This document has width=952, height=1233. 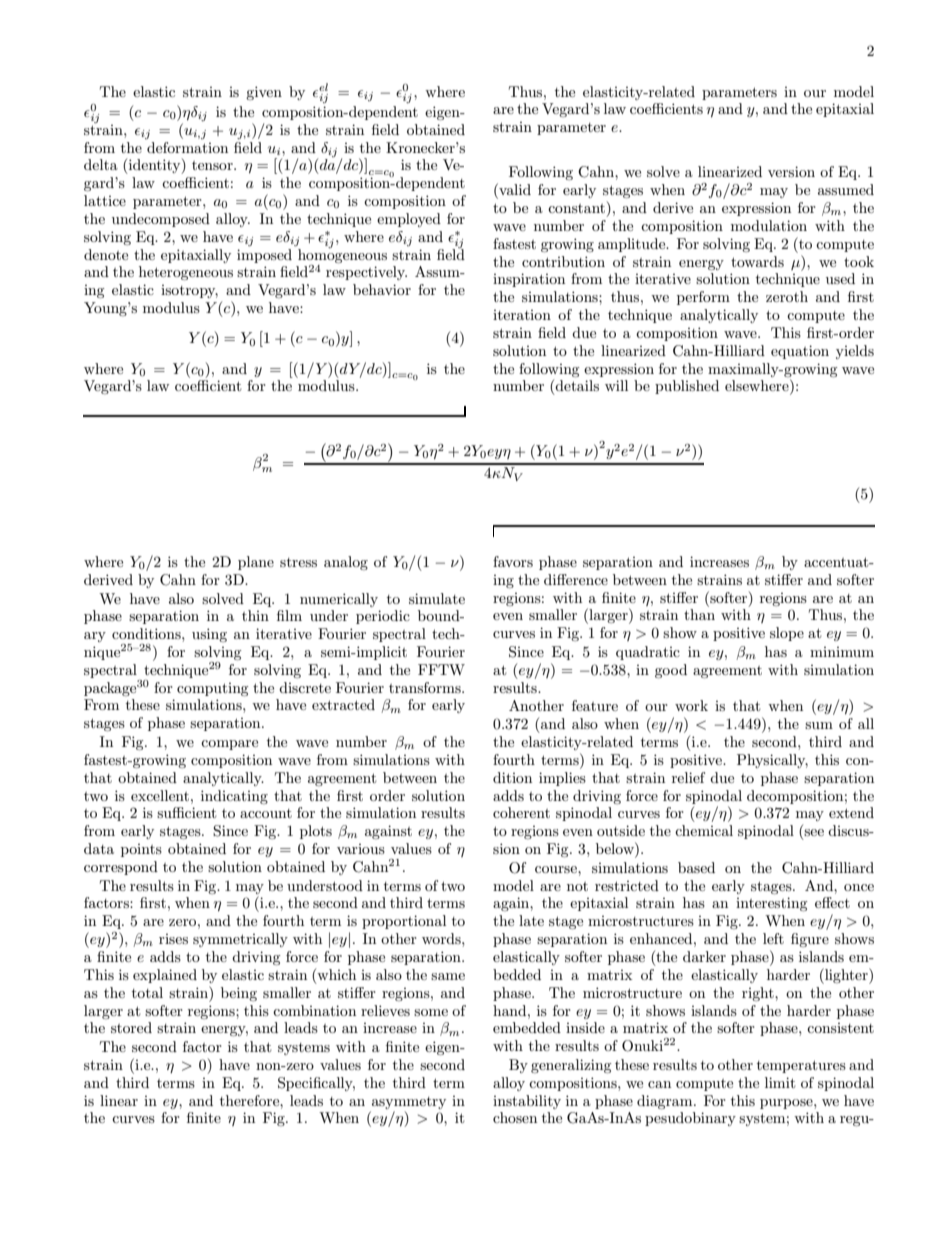 What do you see at coordinates (772, 761) in the document?
I see `Physically` at bounding box center [772, 761].
